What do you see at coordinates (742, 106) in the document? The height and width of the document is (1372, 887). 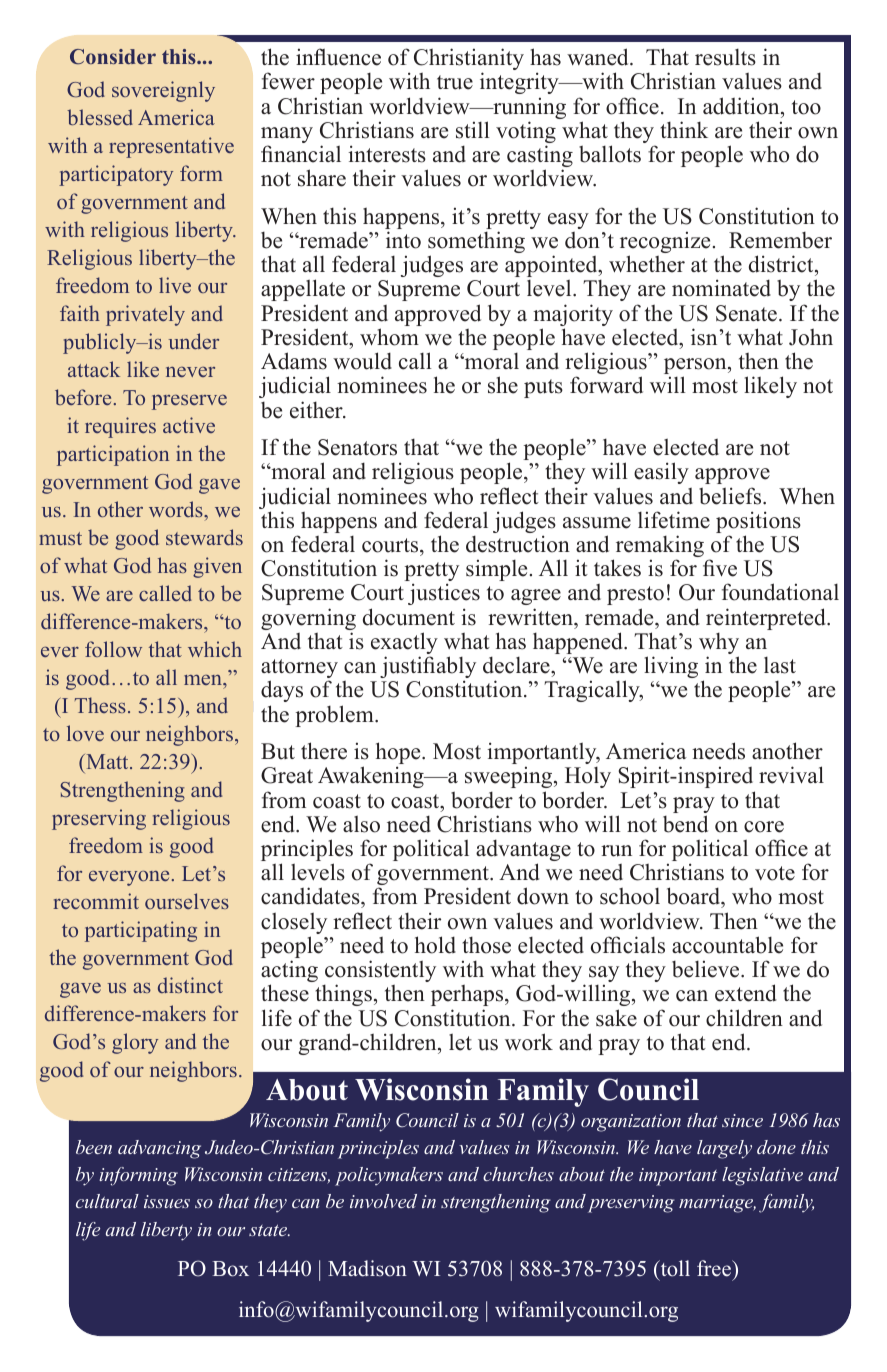 I see `addition` at bounding box center [742, 106].
